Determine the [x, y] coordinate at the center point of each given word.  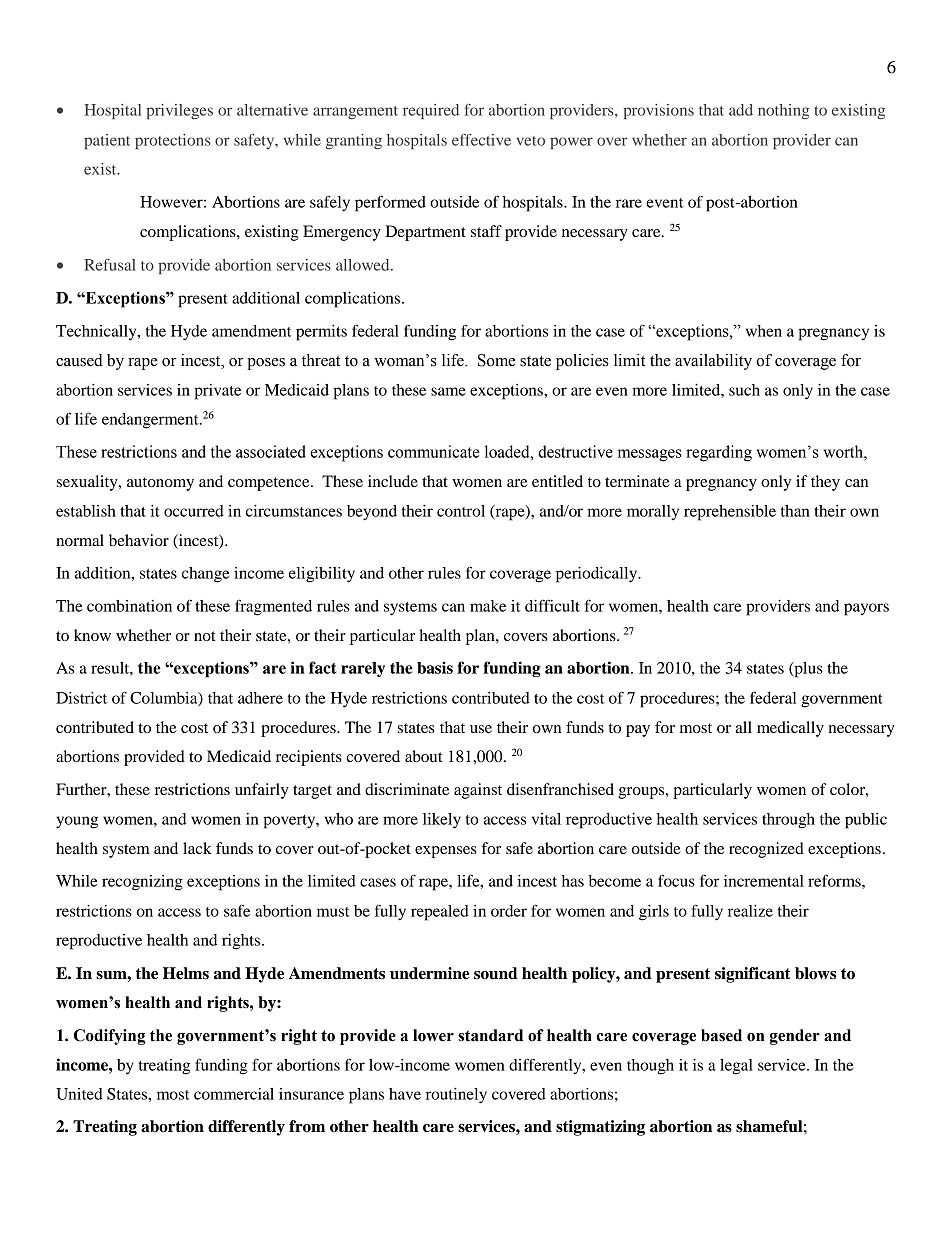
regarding [719, 453]
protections [173, 141]
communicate [434, 451]
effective [481, 140]
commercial [234, 1094]
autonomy [160, 484]
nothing [784, 111]
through [788, 821]
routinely [456, 1096]
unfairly [262, 791]
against [478, 791]
